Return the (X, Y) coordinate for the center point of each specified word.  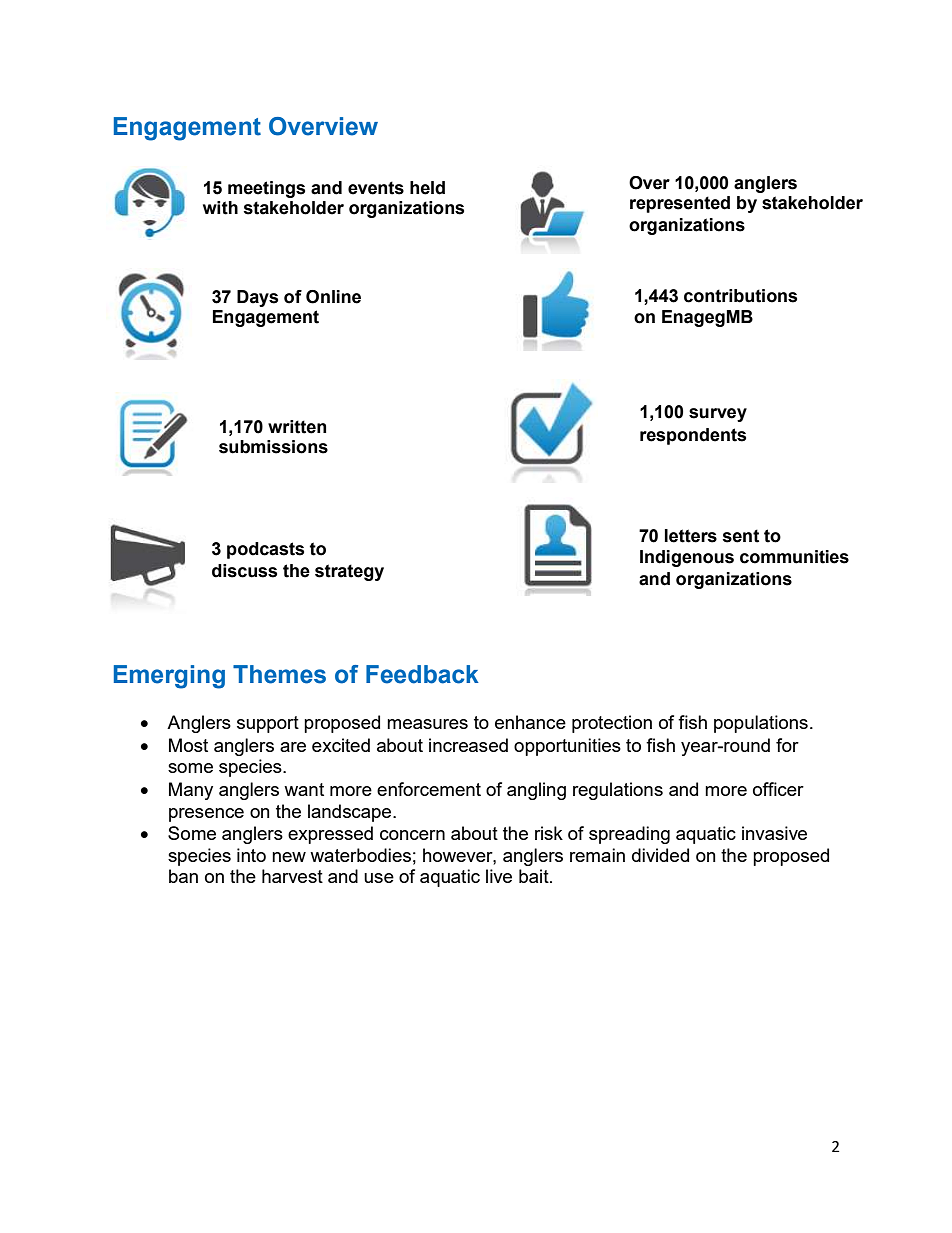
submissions (273, 447)
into (251, 855)
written (297, 427)
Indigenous (687, 558)
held (427, 188)
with (220, 208)
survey (718, 415)
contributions (740, 296)
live (499, 876)
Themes (279, 674)
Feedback (422, 674)
